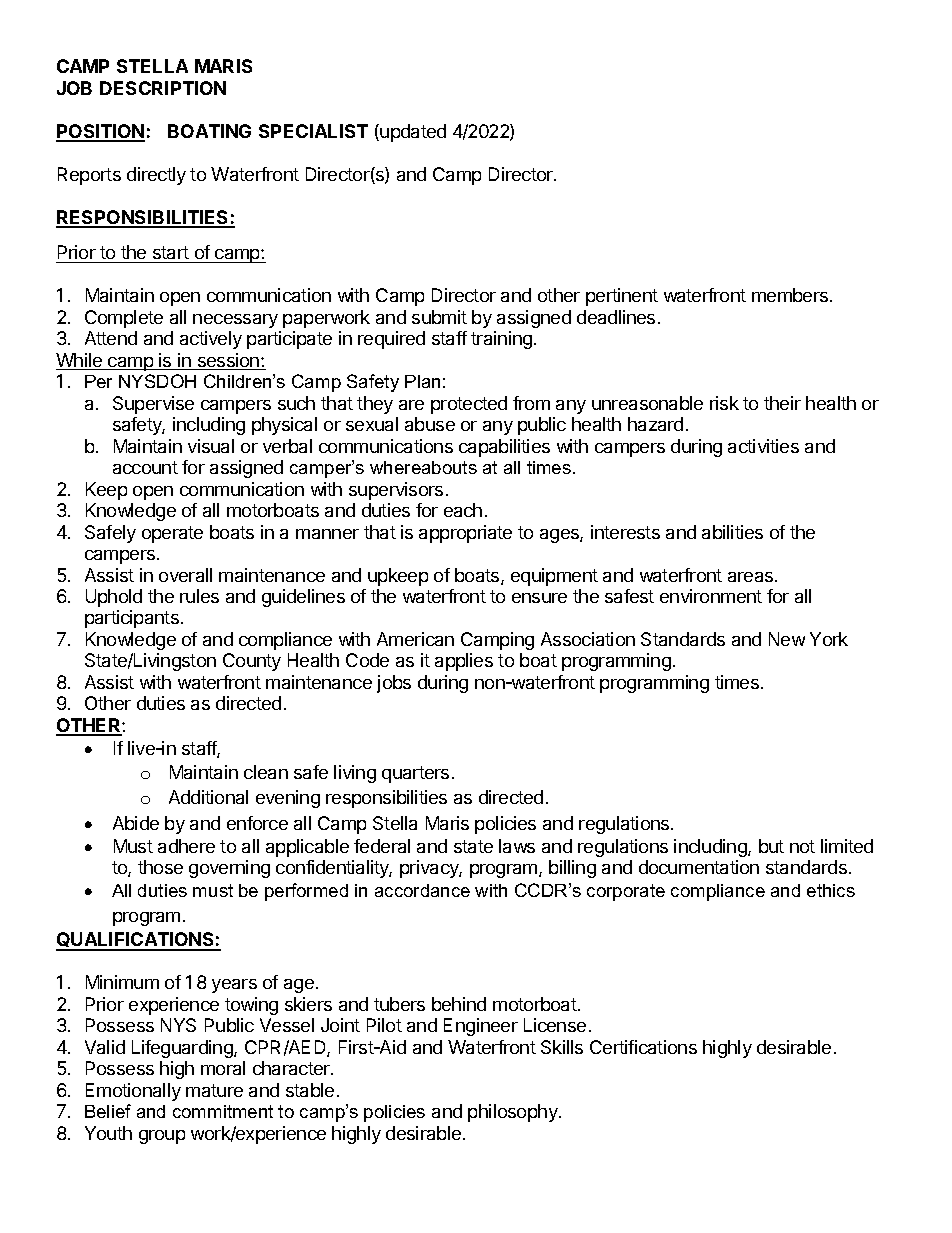  Describe the element at coordinates (711, 596) in the image. I see `environment` at that location.
